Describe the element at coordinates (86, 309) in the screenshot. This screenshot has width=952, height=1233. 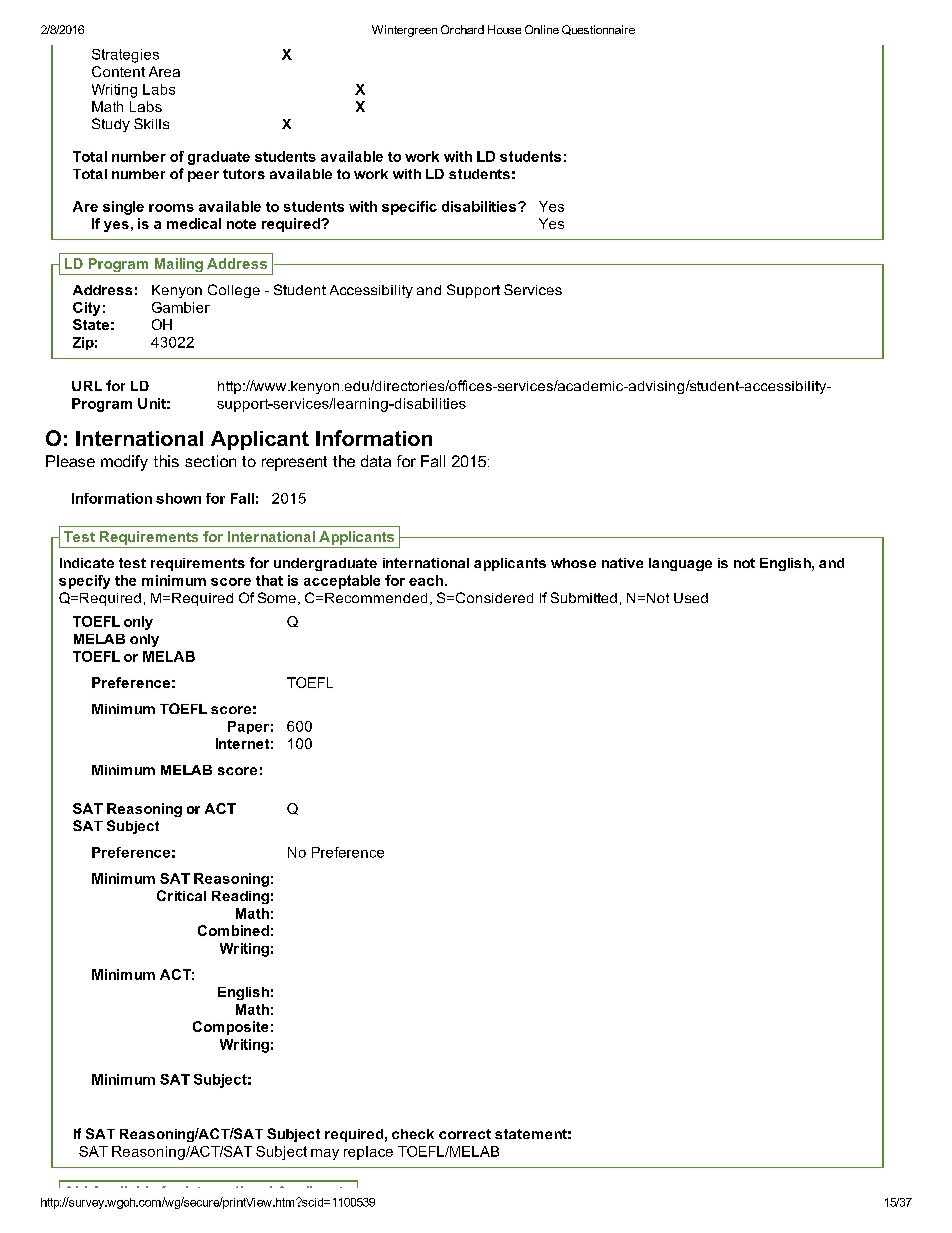
I see `City` at that location.
